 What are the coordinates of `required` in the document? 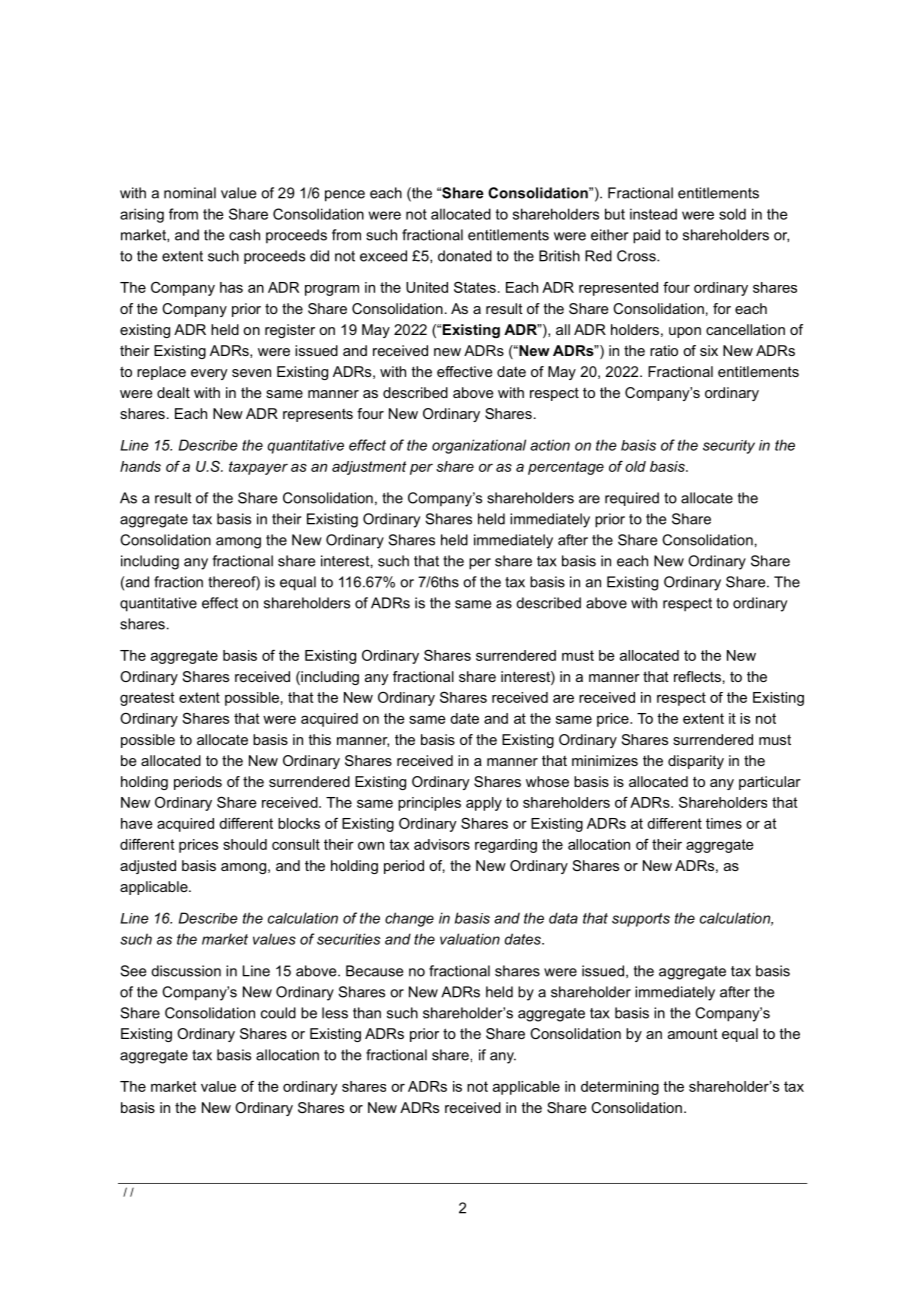 It's located at (632, 499).
